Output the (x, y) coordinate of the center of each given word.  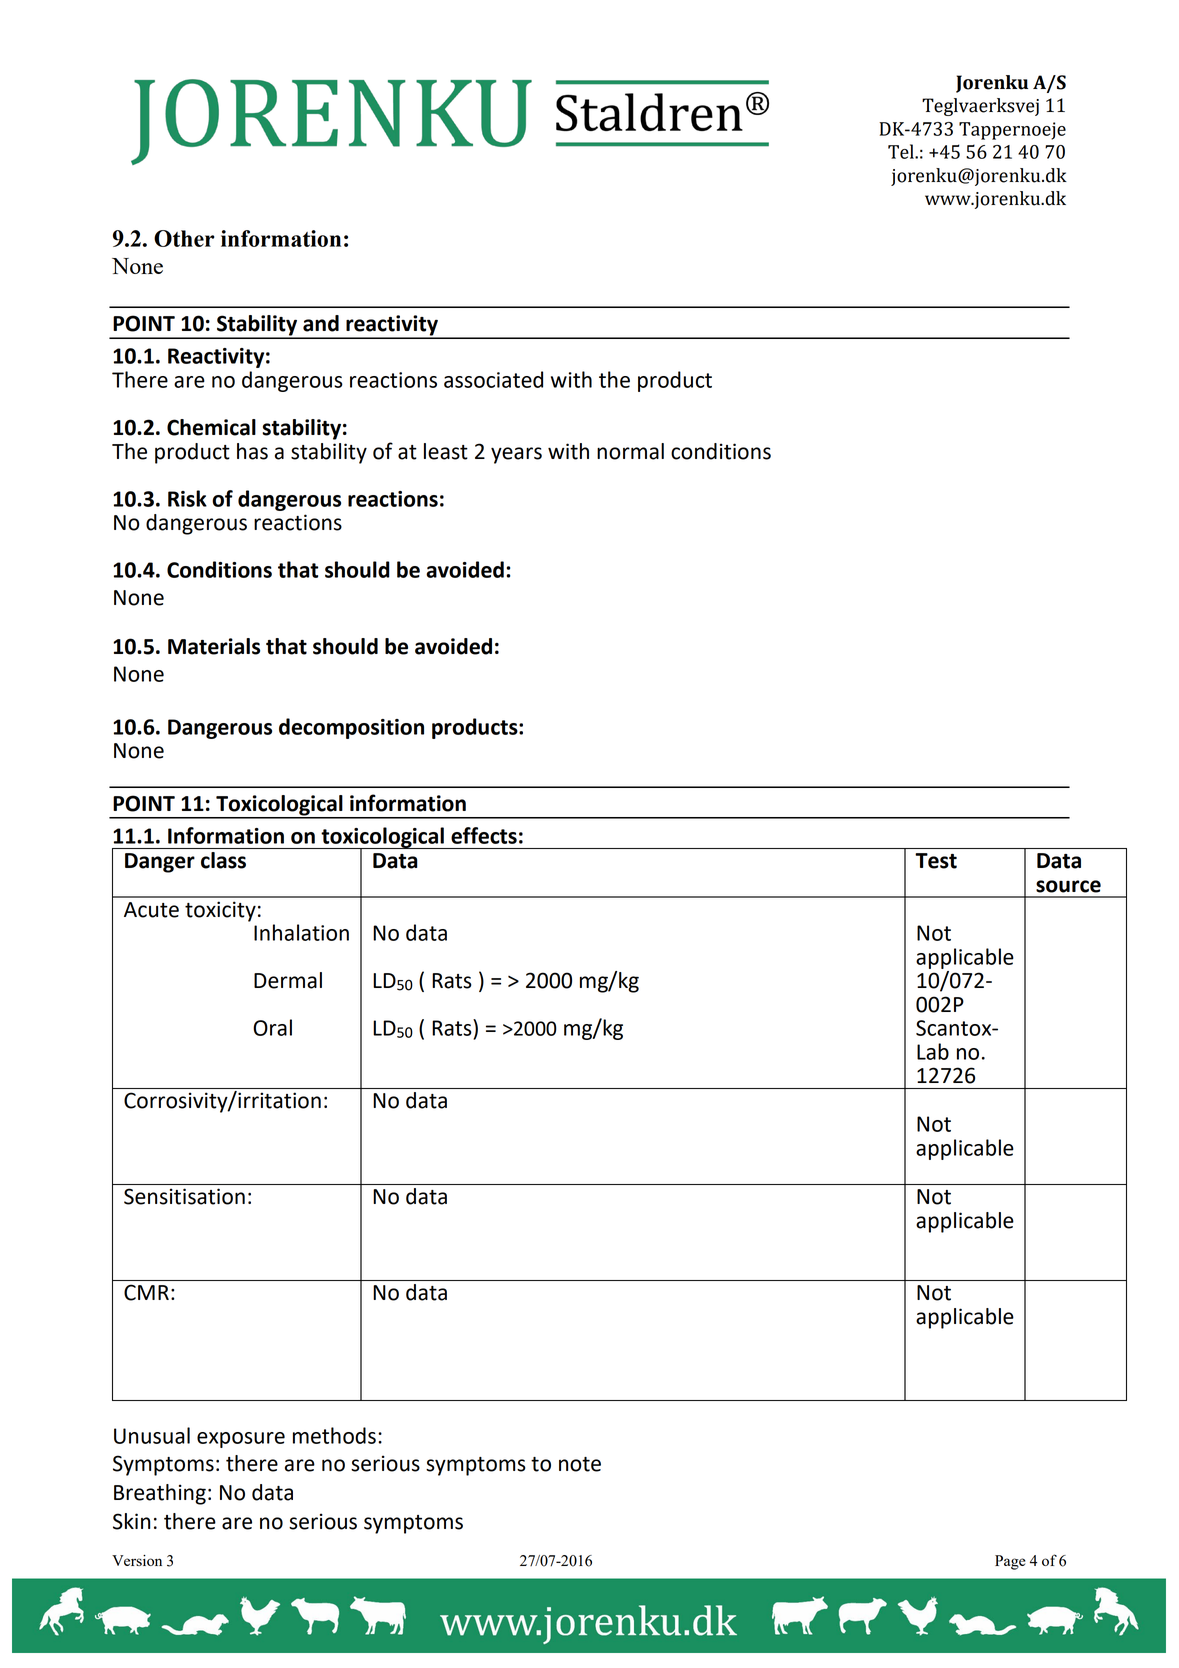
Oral (272, 1027)
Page (1010, 1562)
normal (630, 451)
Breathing (160, 1494)
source (1068, 886)
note (580, 1464)
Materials (214, 646)
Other (184, 238)
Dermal (288, 980)
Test (936, 861)
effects (484, 835)
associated (493, 379)
